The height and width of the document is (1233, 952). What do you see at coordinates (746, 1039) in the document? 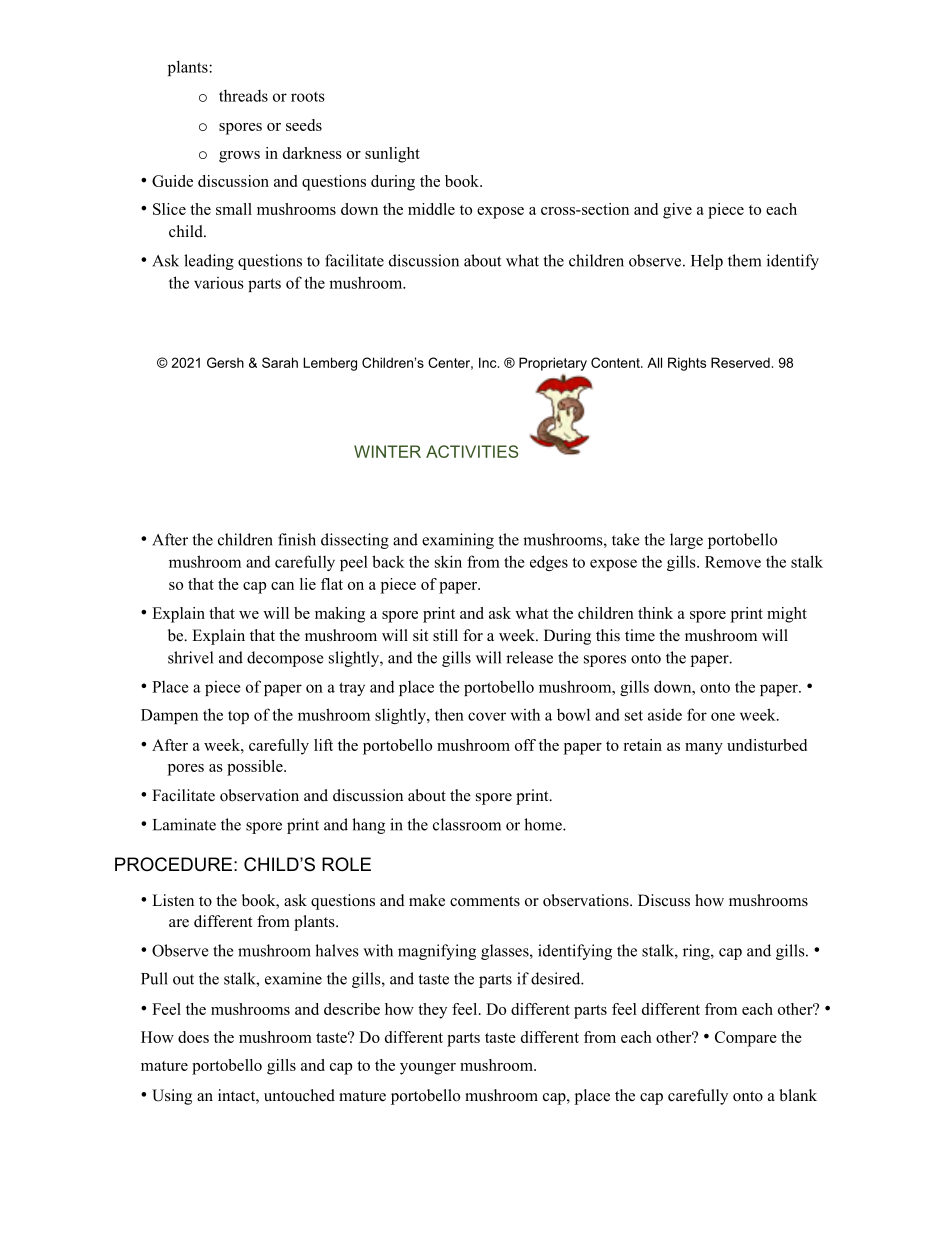
I see `Compare` at bounding box center [746, 1039].
